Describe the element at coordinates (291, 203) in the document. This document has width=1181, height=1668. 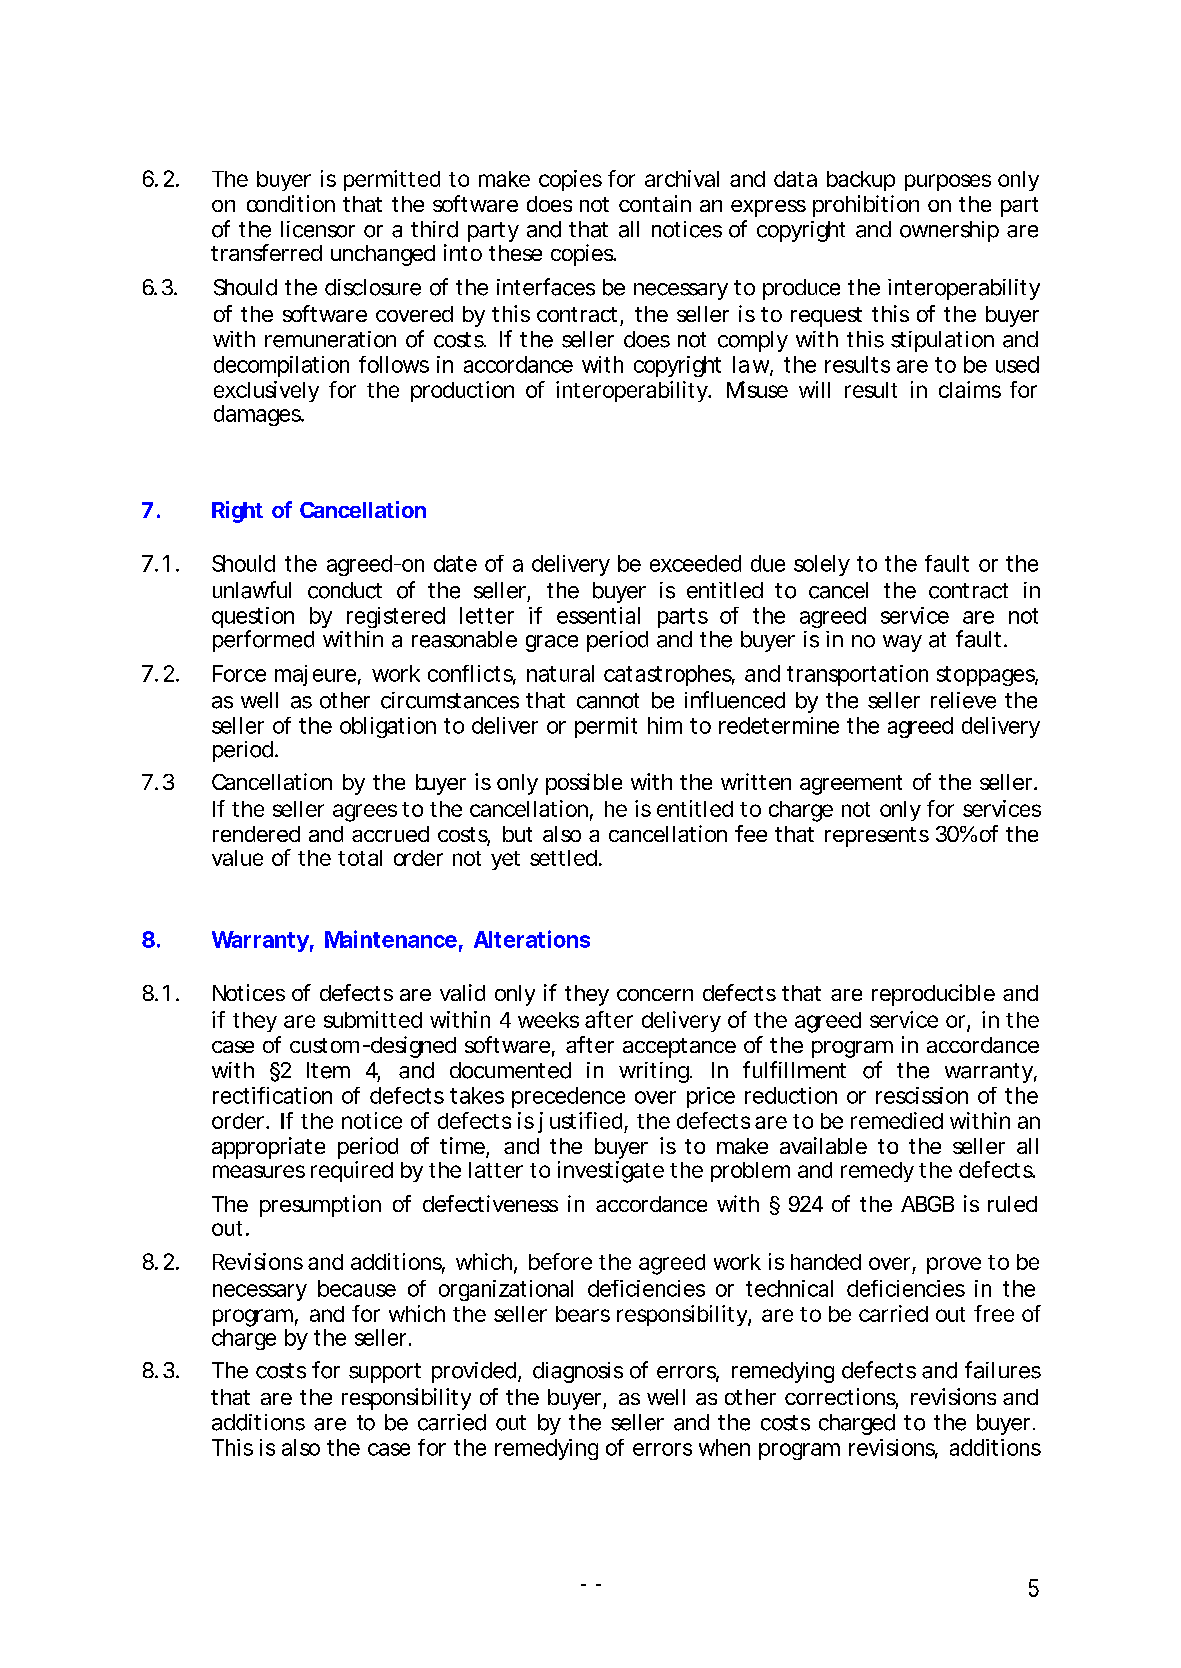
I see `condition` at that location.
